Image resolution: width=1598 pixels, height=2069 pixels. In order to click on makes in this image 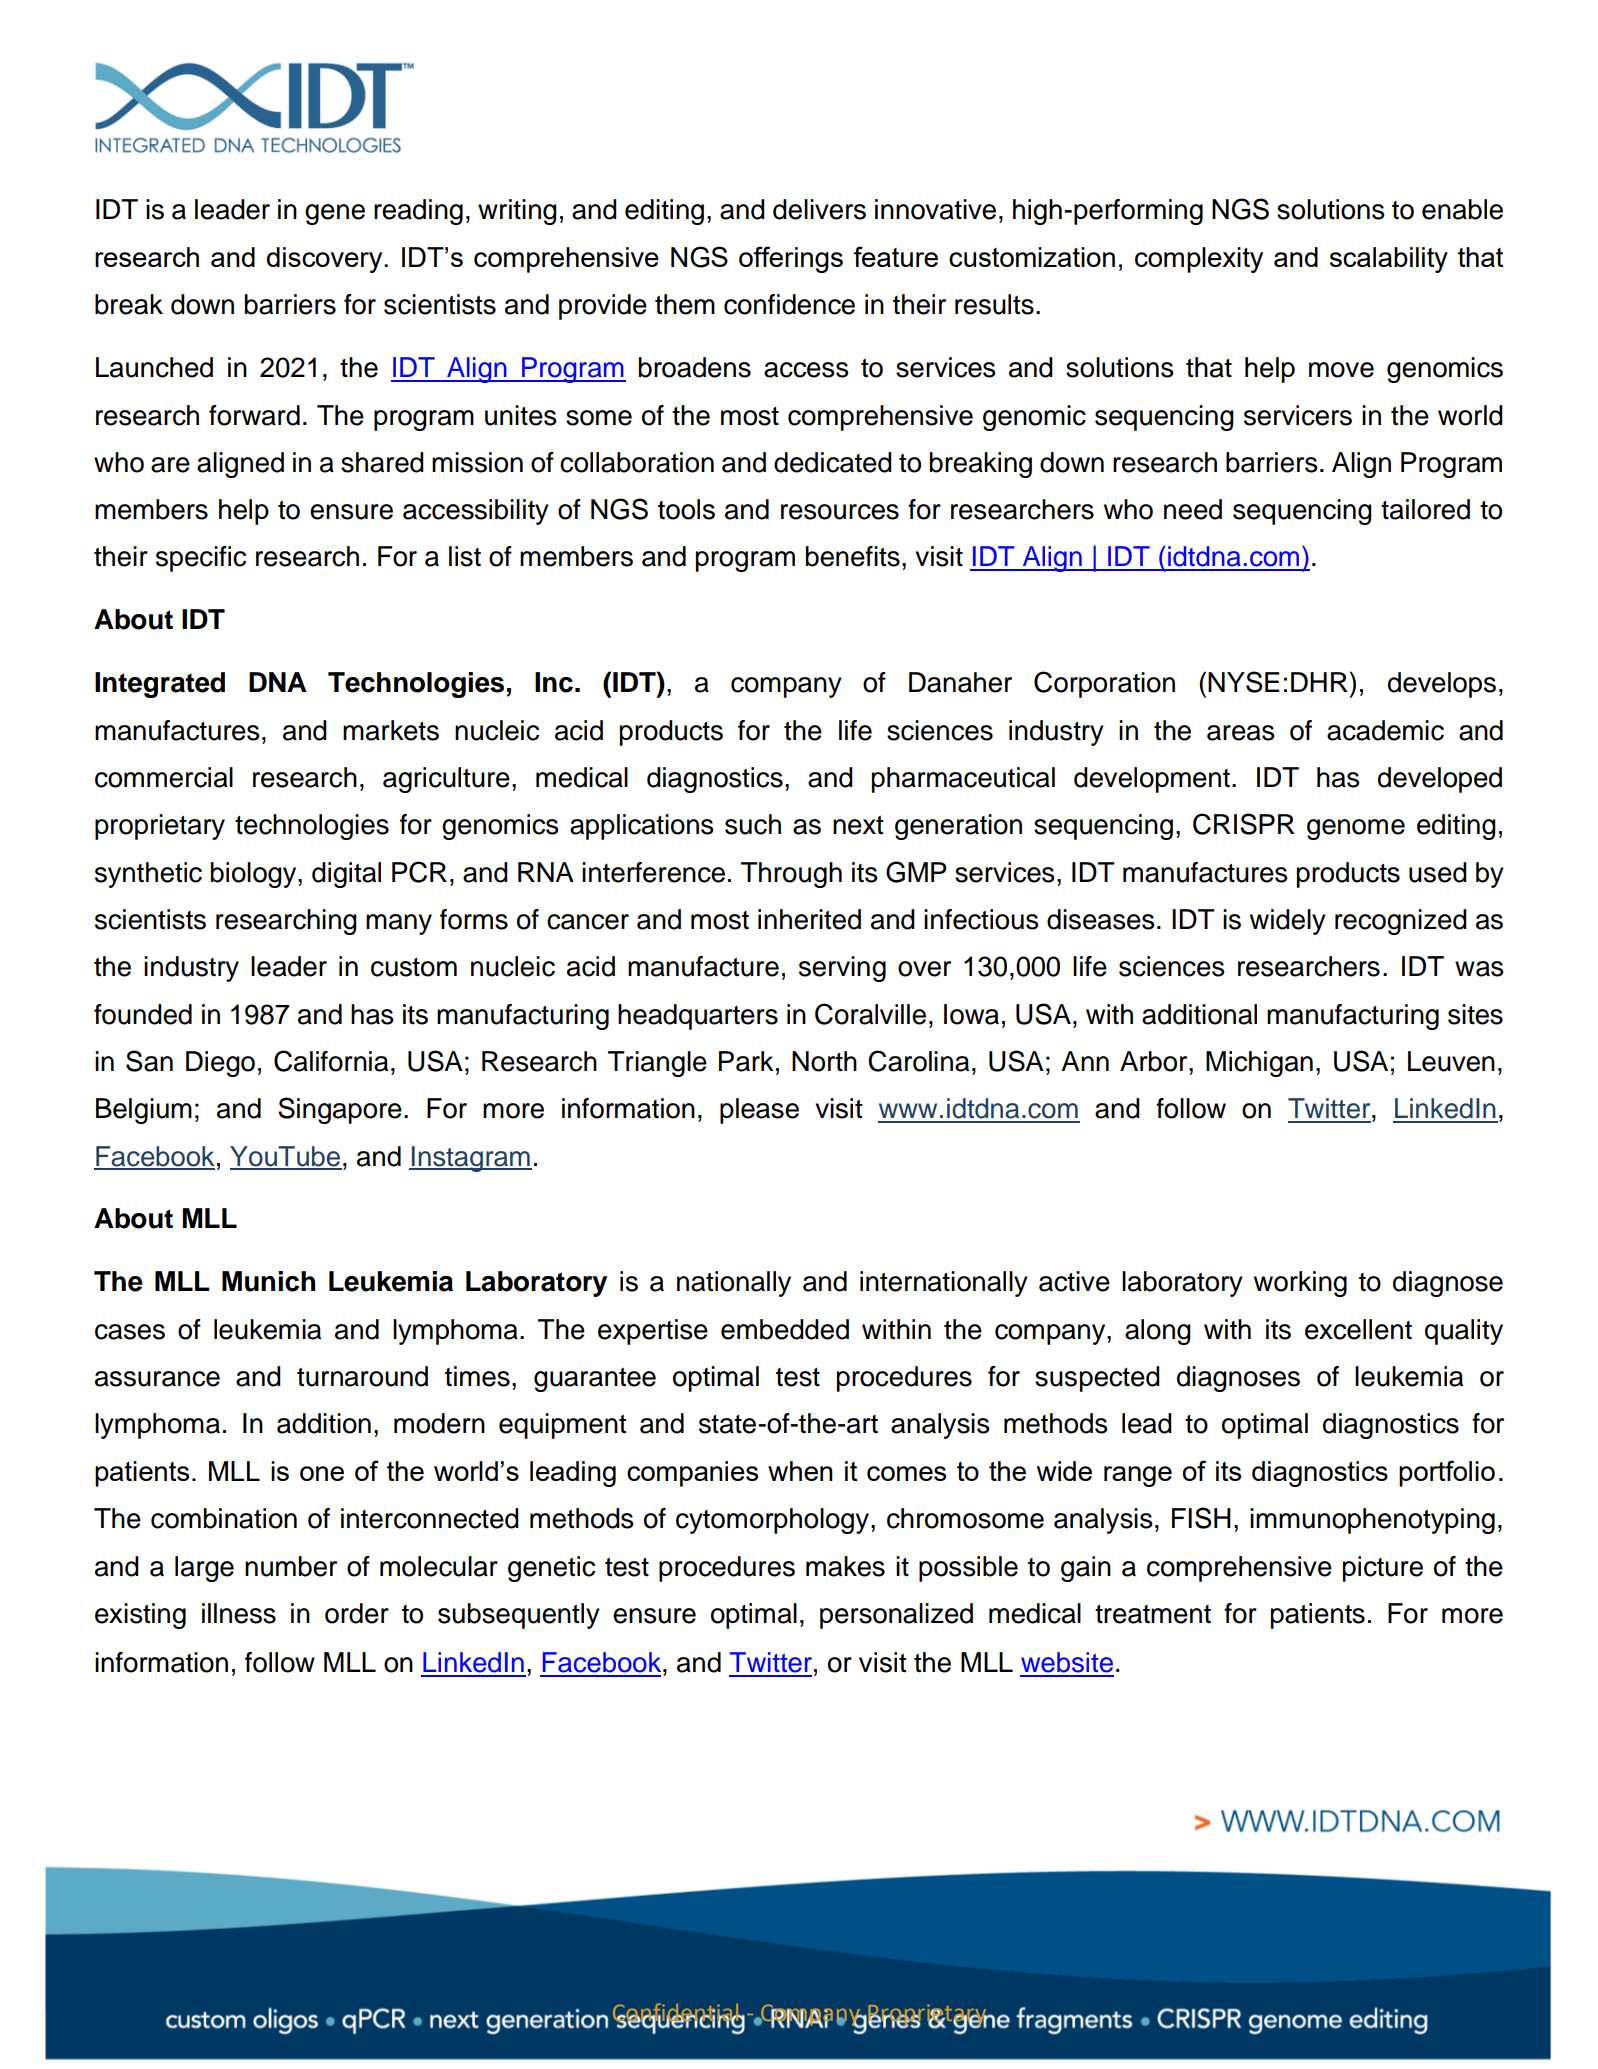, I will do `click(845, 1566)`.
